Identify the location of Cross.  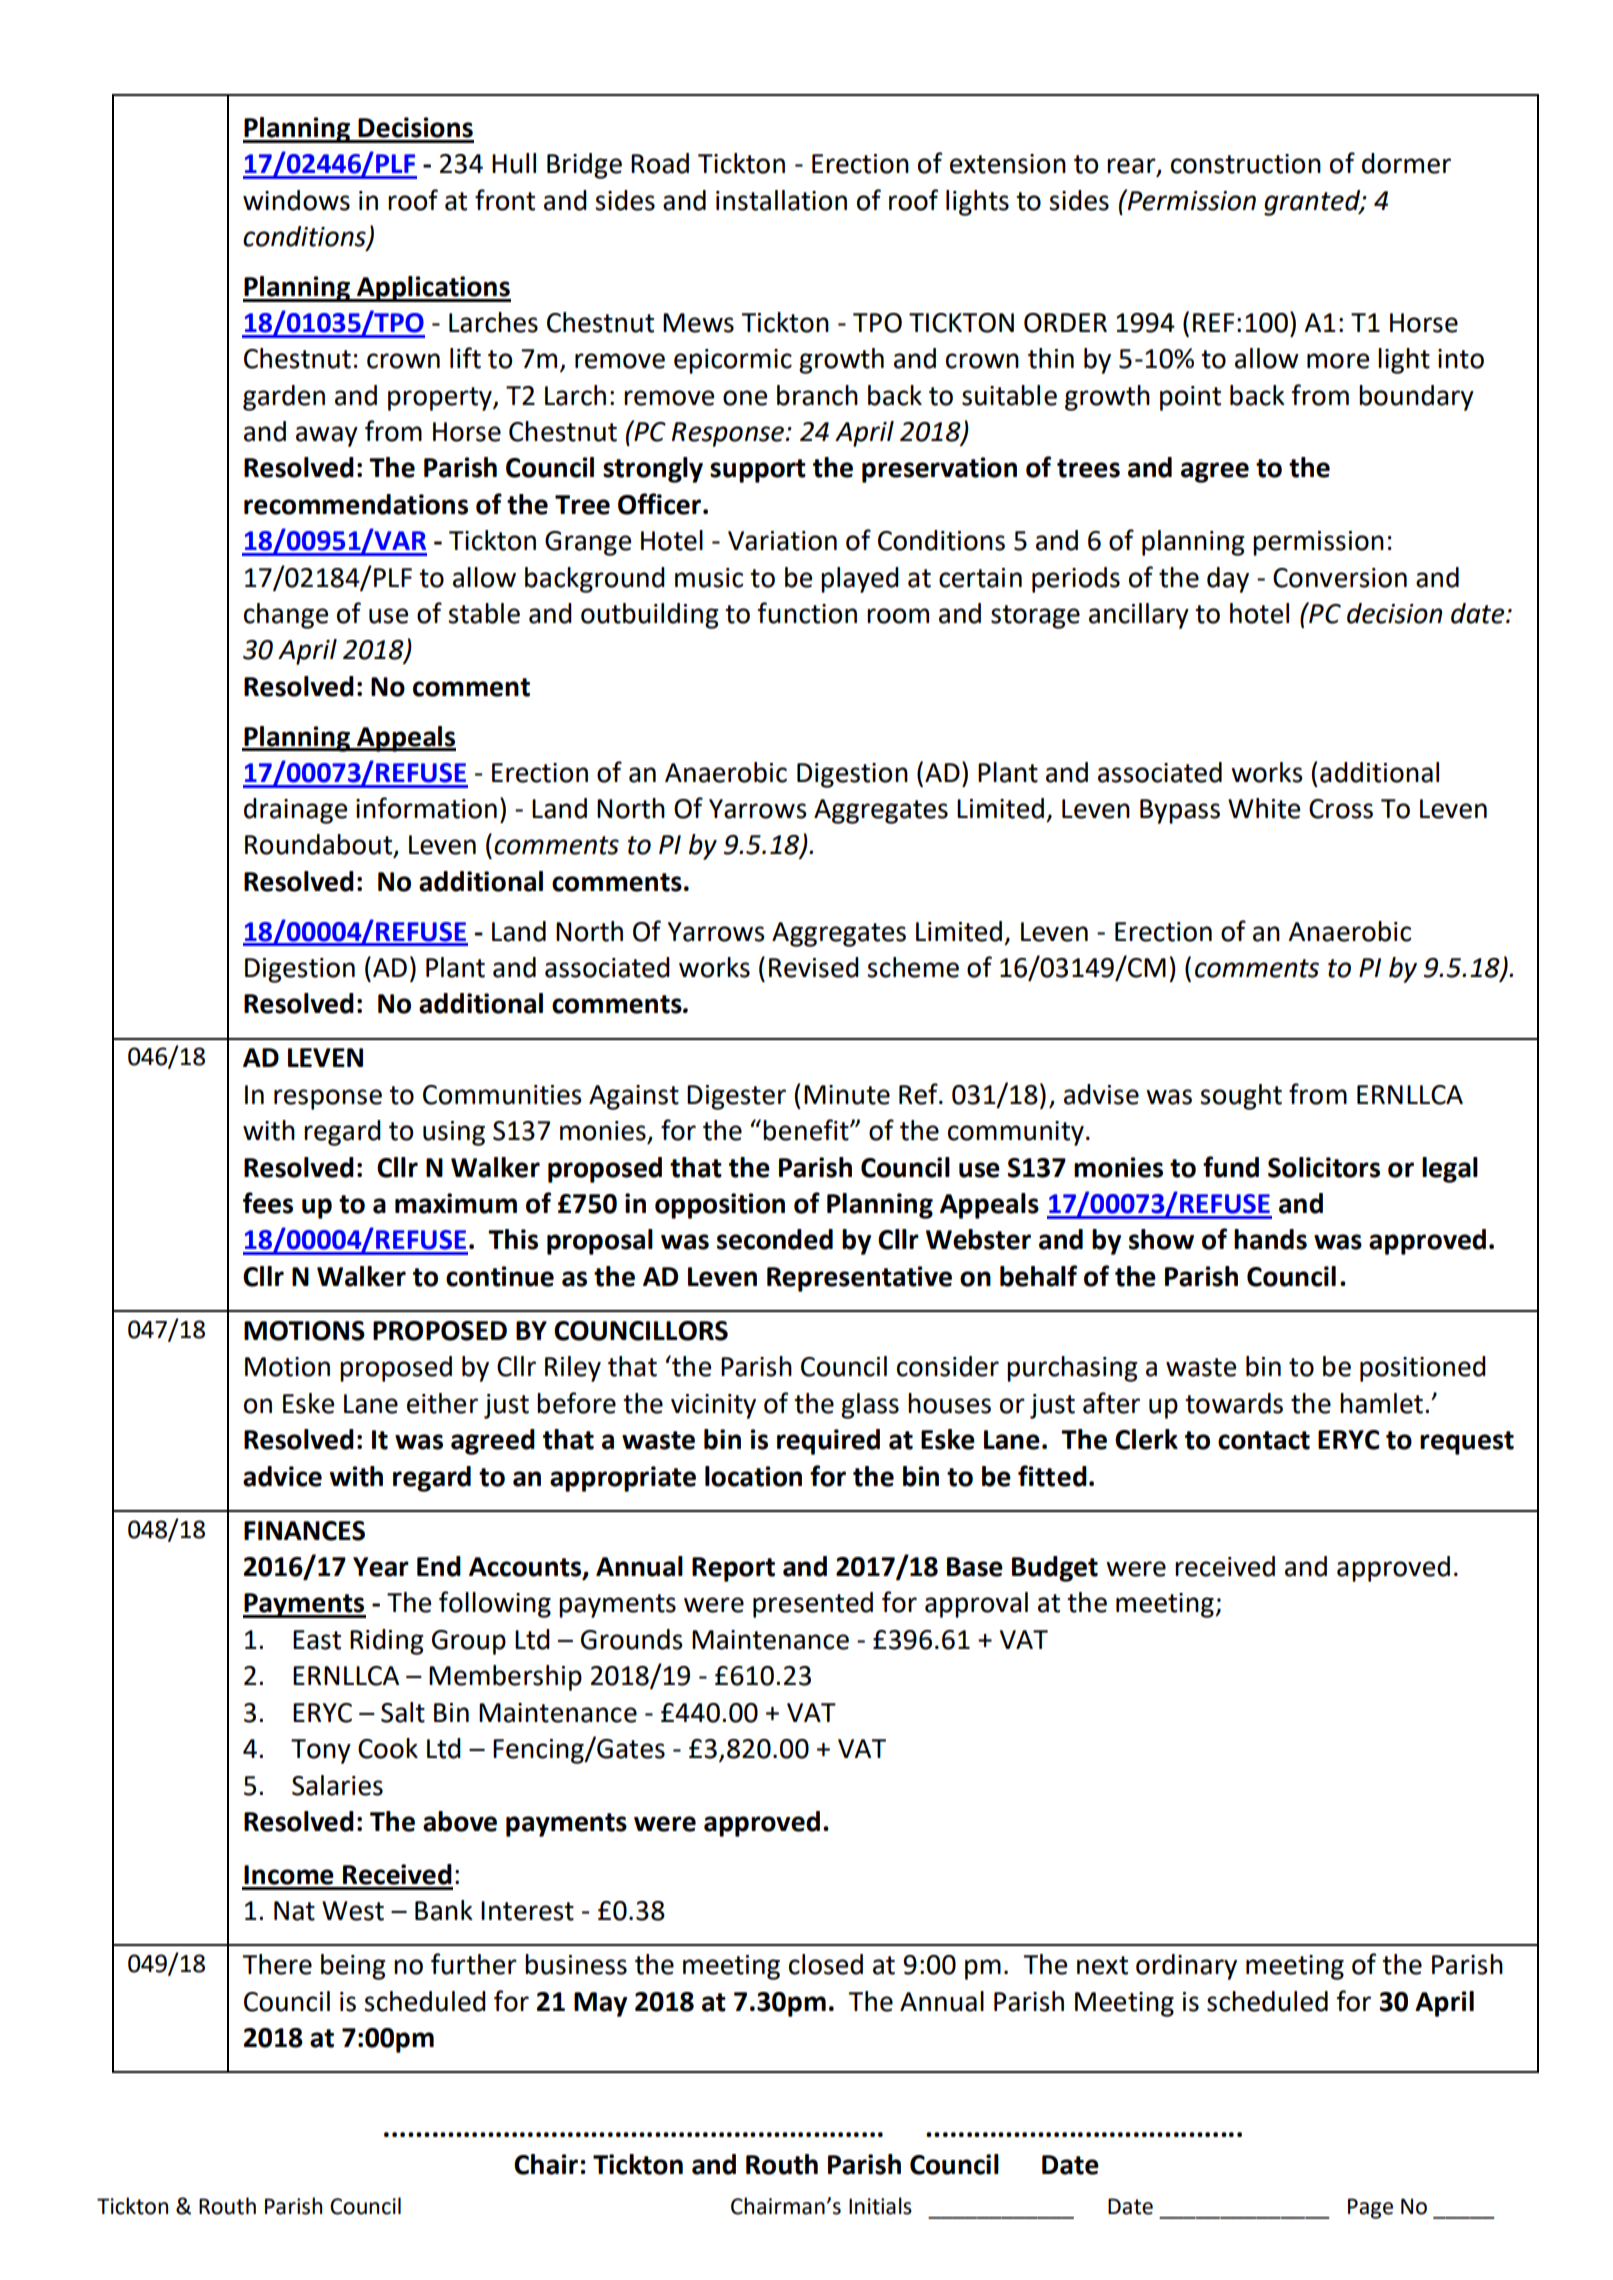
(1341, 809).
